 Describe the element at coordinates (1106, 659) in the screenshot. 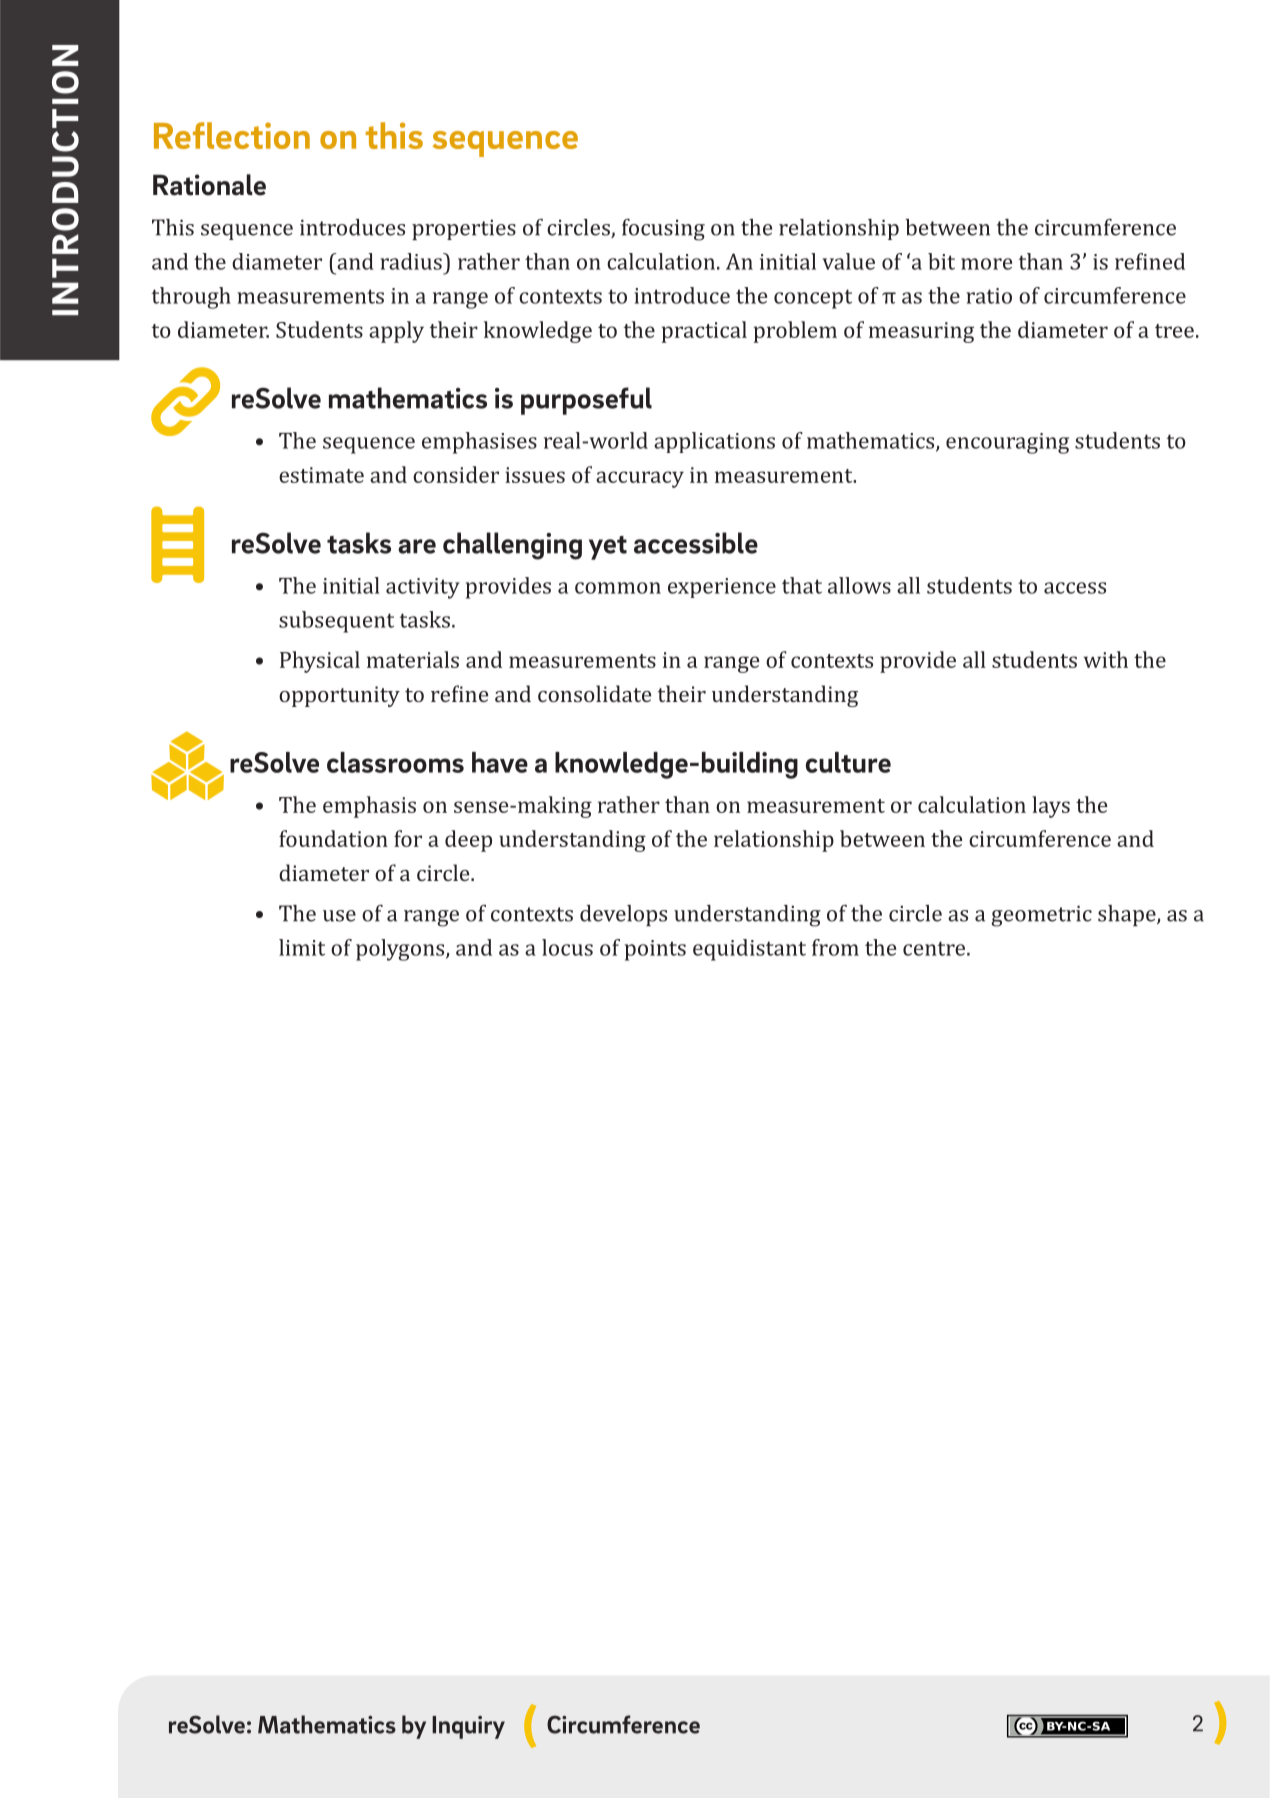

I see `with` at that location.
